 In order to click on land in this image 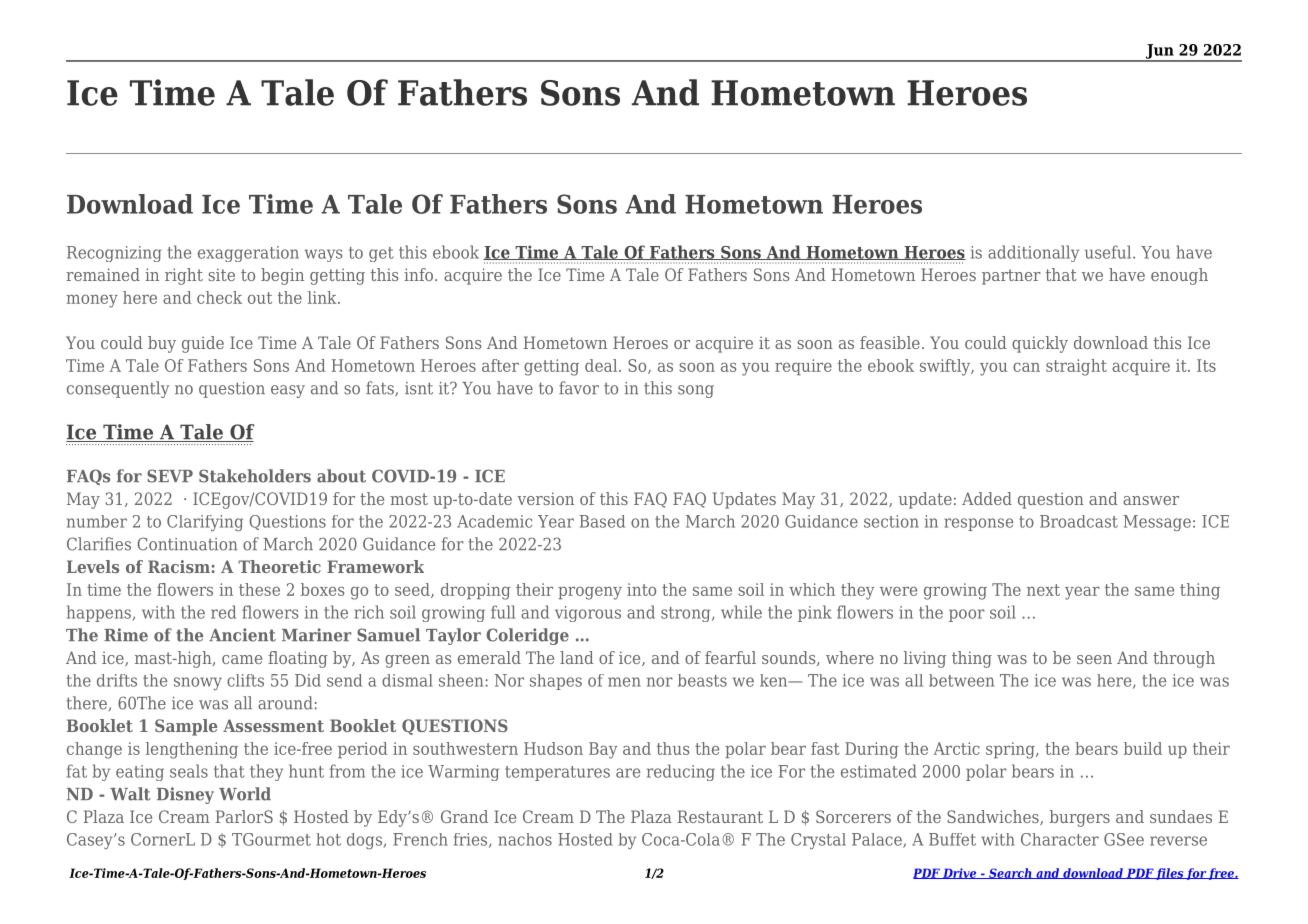, I will do `click(577, 657)`.
